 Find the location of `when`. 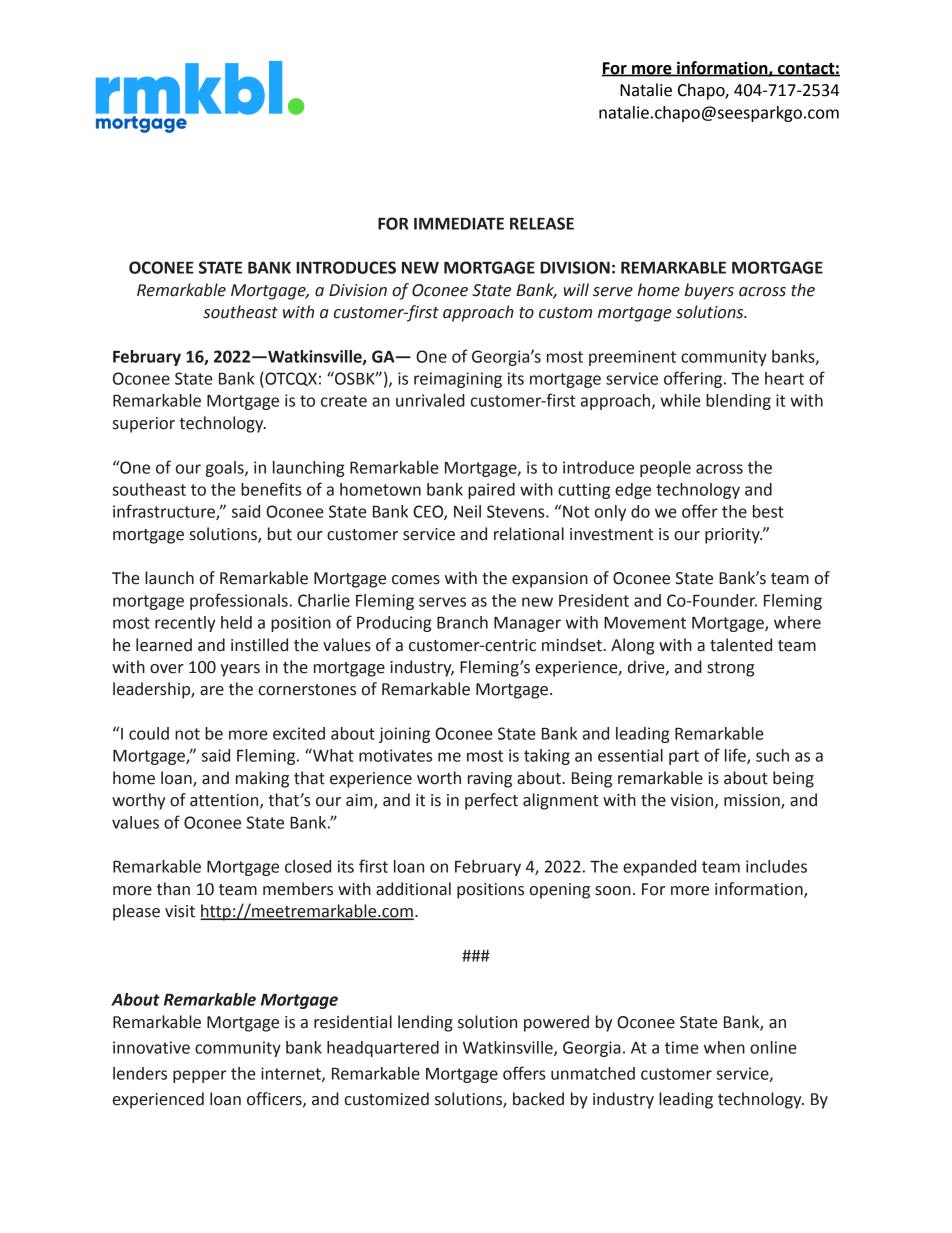

when is located at coordinates (724, 1047).
